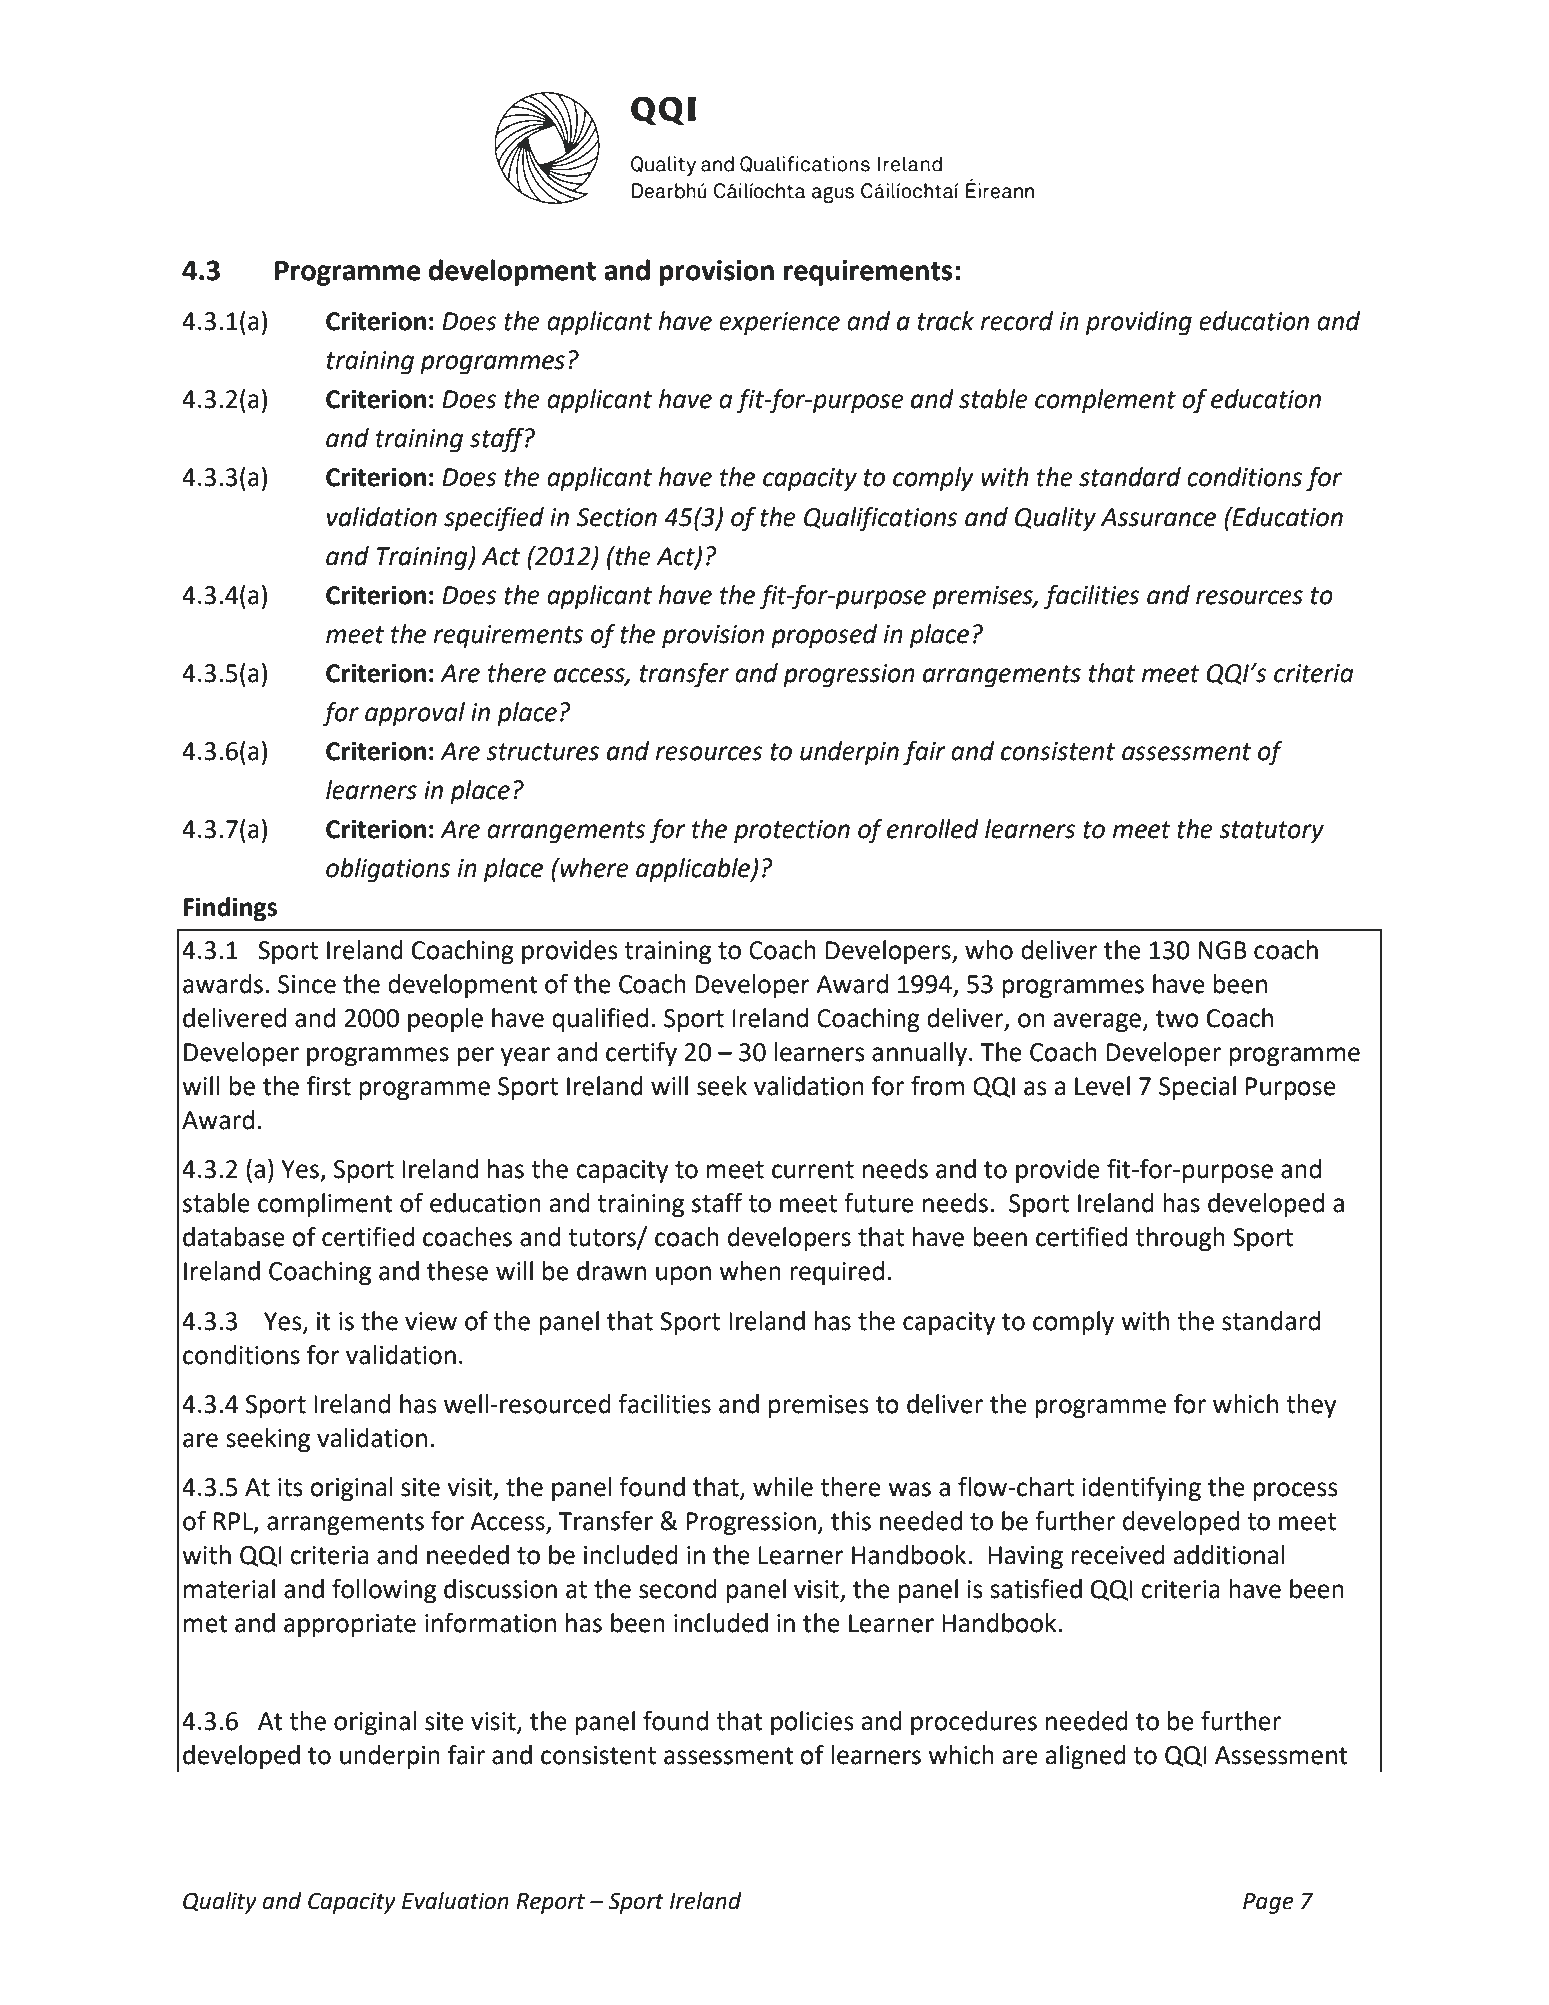 Image resolution: width=1549 pixels, height=2005 pixels. What do you see at coordinates (779, 324) in the screenshot?
I see `experience` at bounding box center [779, 324].
